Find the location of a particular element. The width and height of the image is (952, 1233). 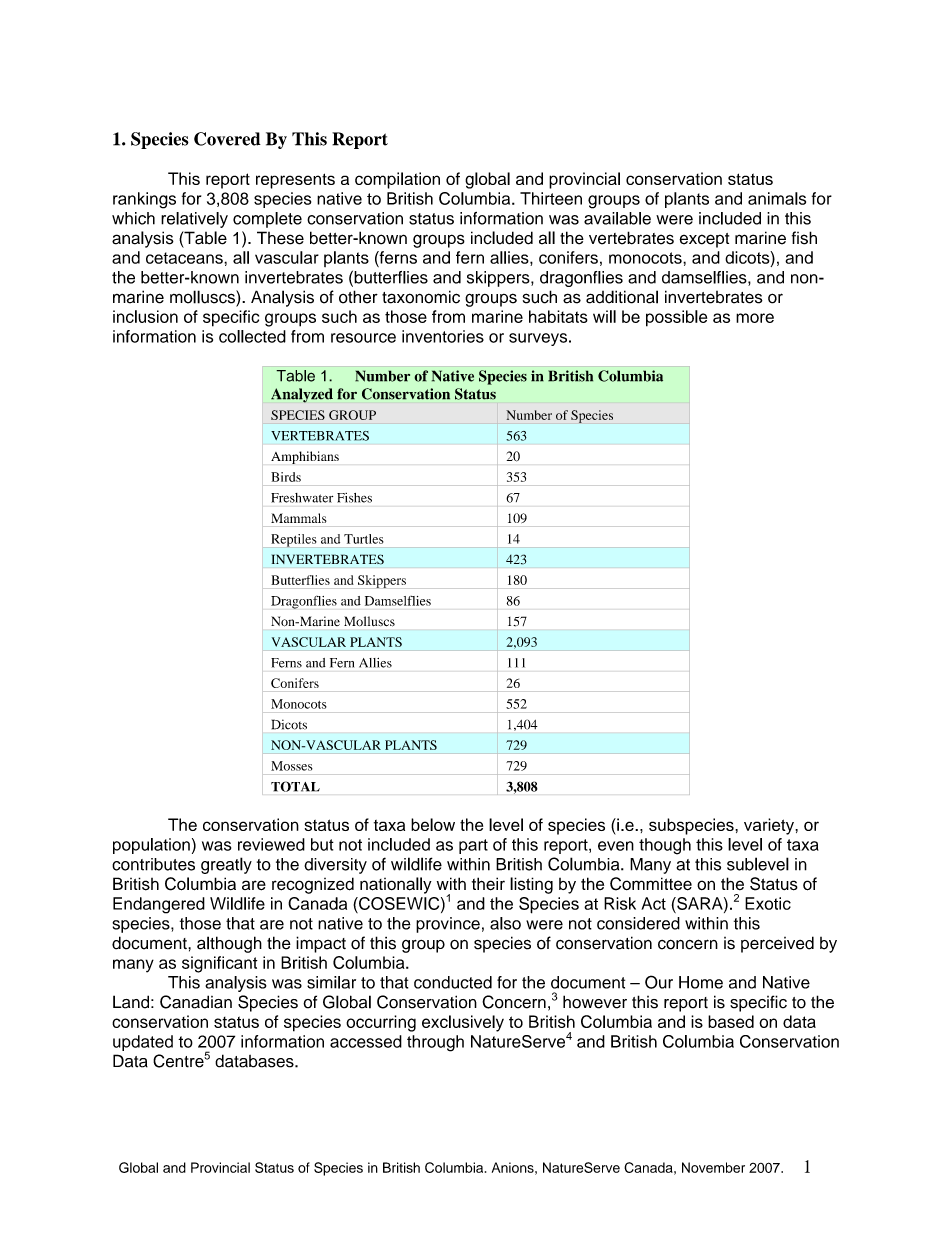

November is located at coordinates (713, 1167).
